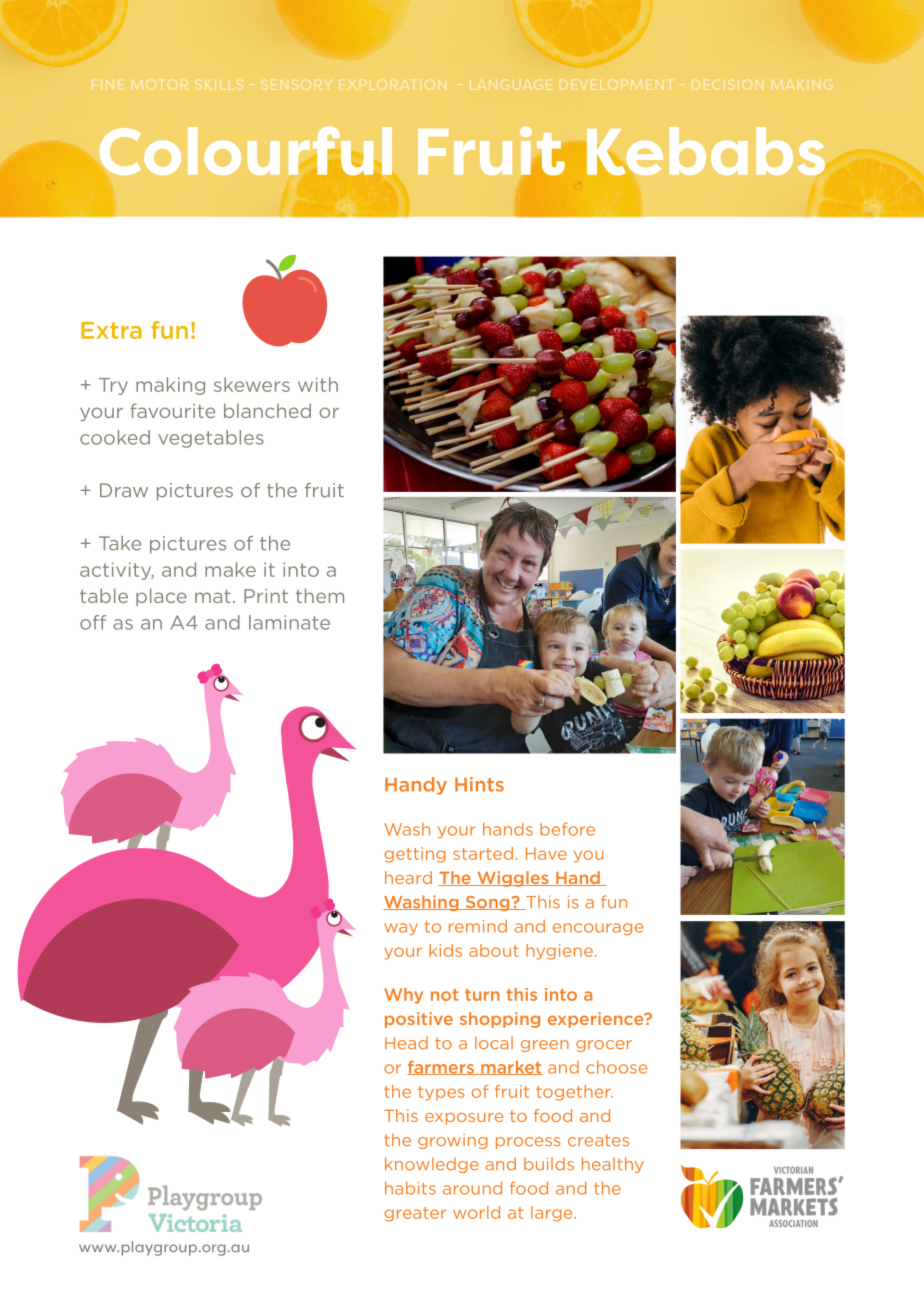 Image resolution: width=924 pixels, height=1311 pixels. Describe the element at coordinates (401, 929) in the document. I see `way` at that location.
